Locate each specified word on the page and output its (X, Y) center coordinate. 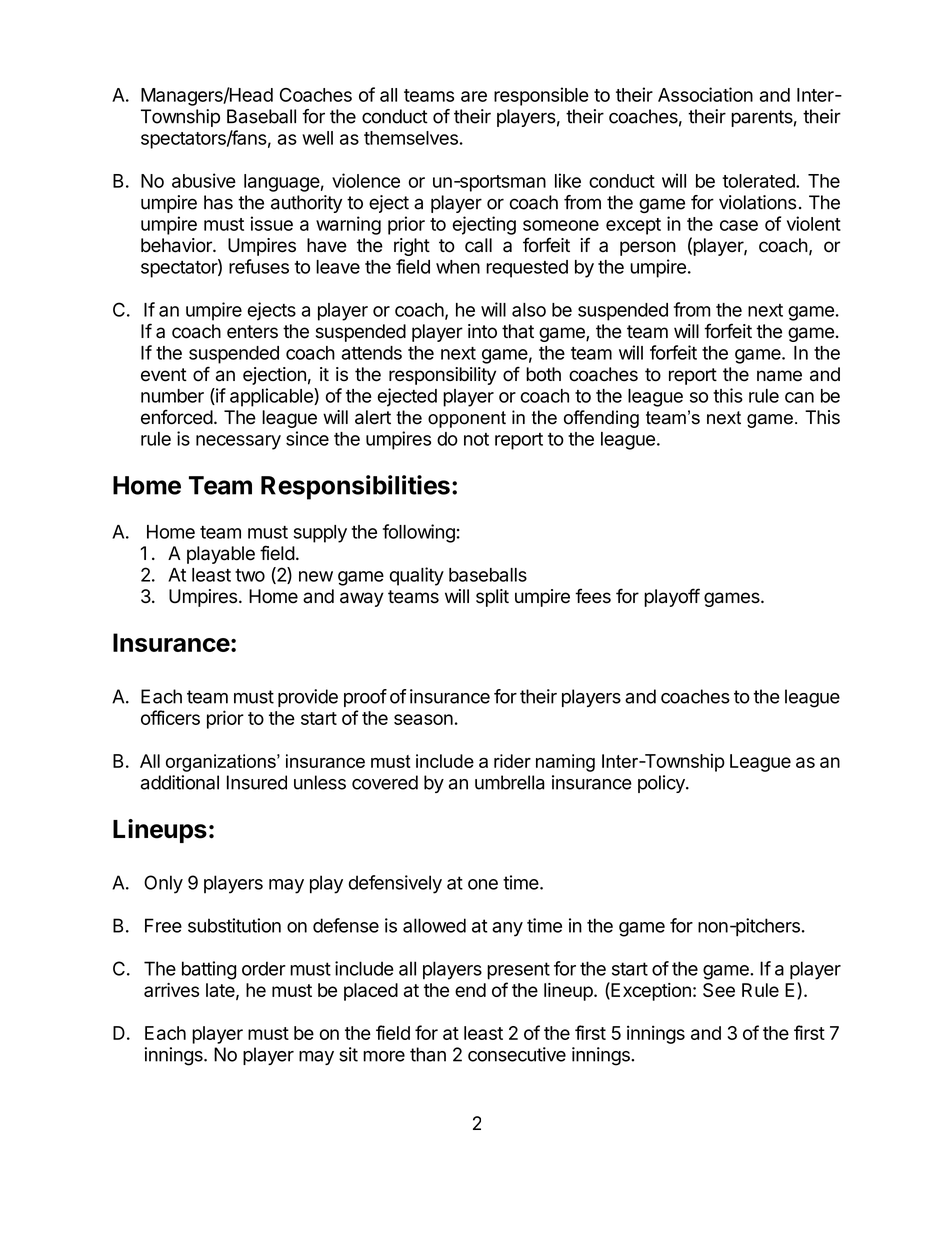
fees (593, 596)
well (317, 138)
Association (705, 94)
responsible (541, 96)
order (264, 968)
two (250, 575)
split (492, 598)
